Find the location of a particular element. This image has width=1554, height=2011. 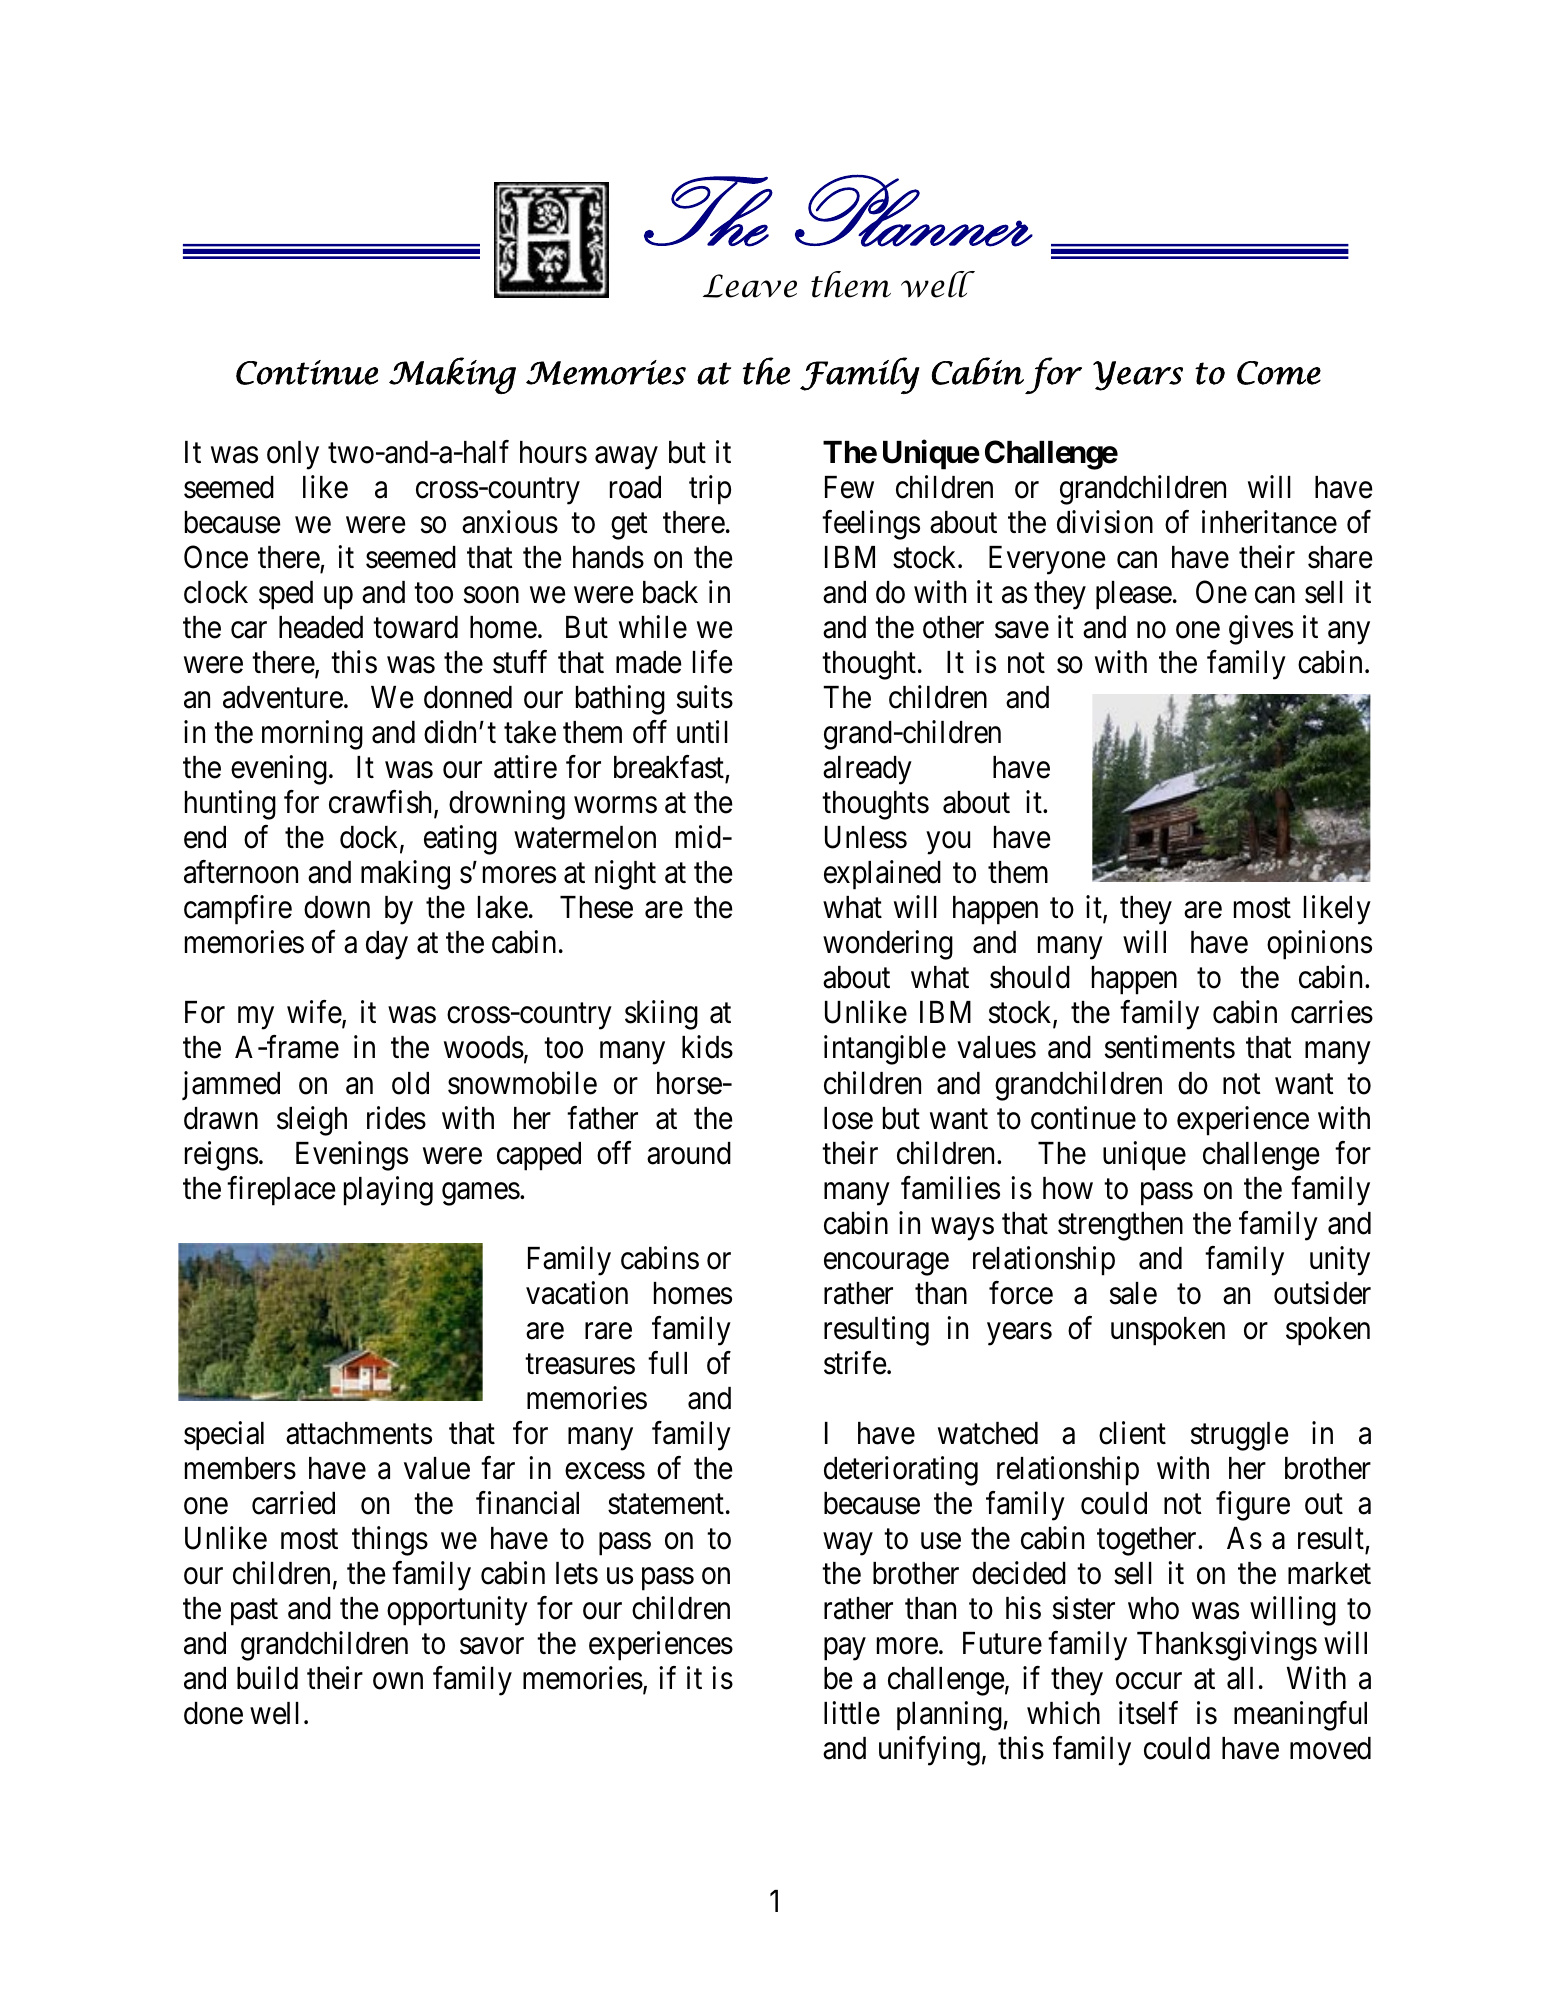

only is located at coordinates (293, 455).
